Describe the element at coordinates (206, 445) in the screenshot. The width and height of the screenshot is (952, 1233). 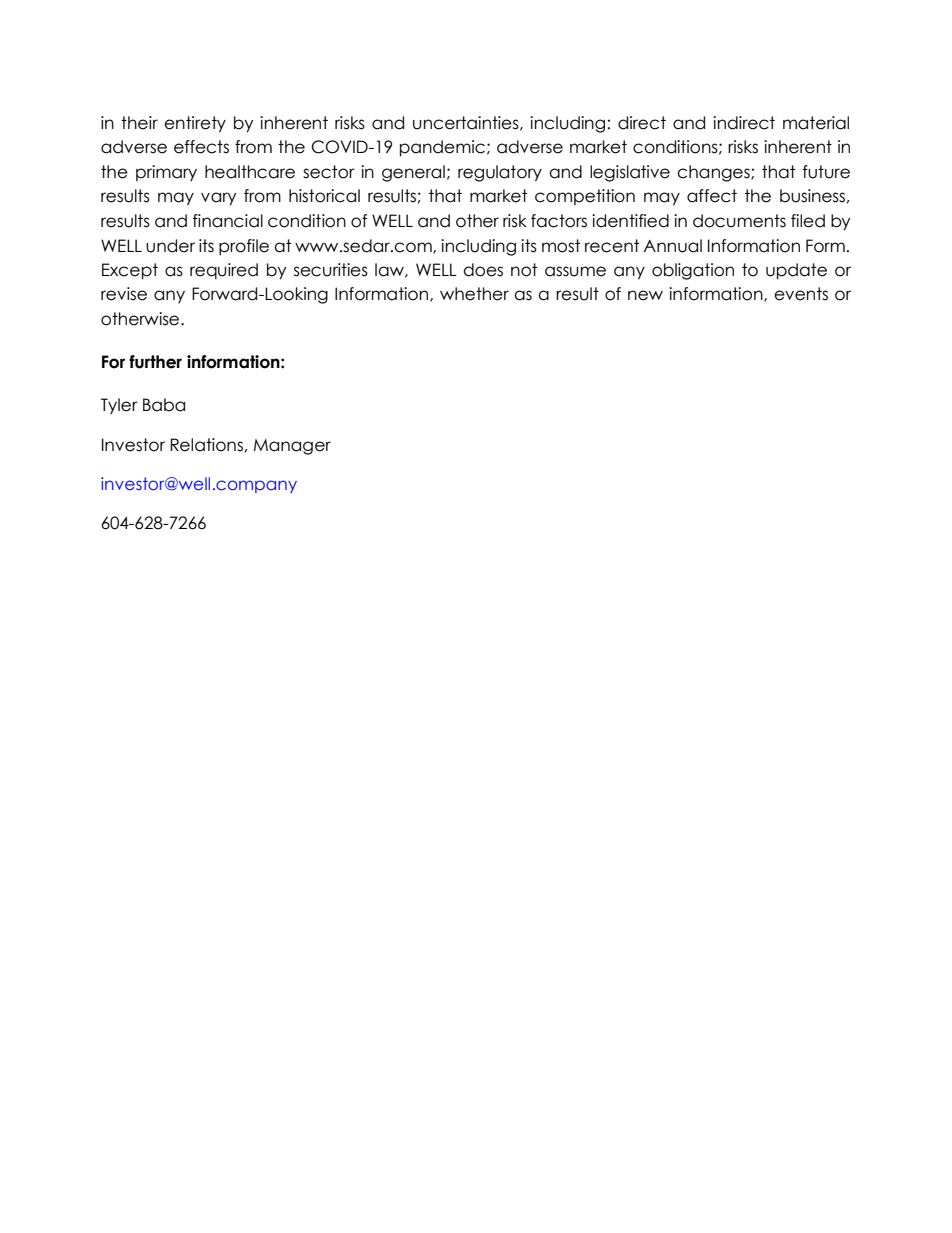
I see `Relations` at that location.
